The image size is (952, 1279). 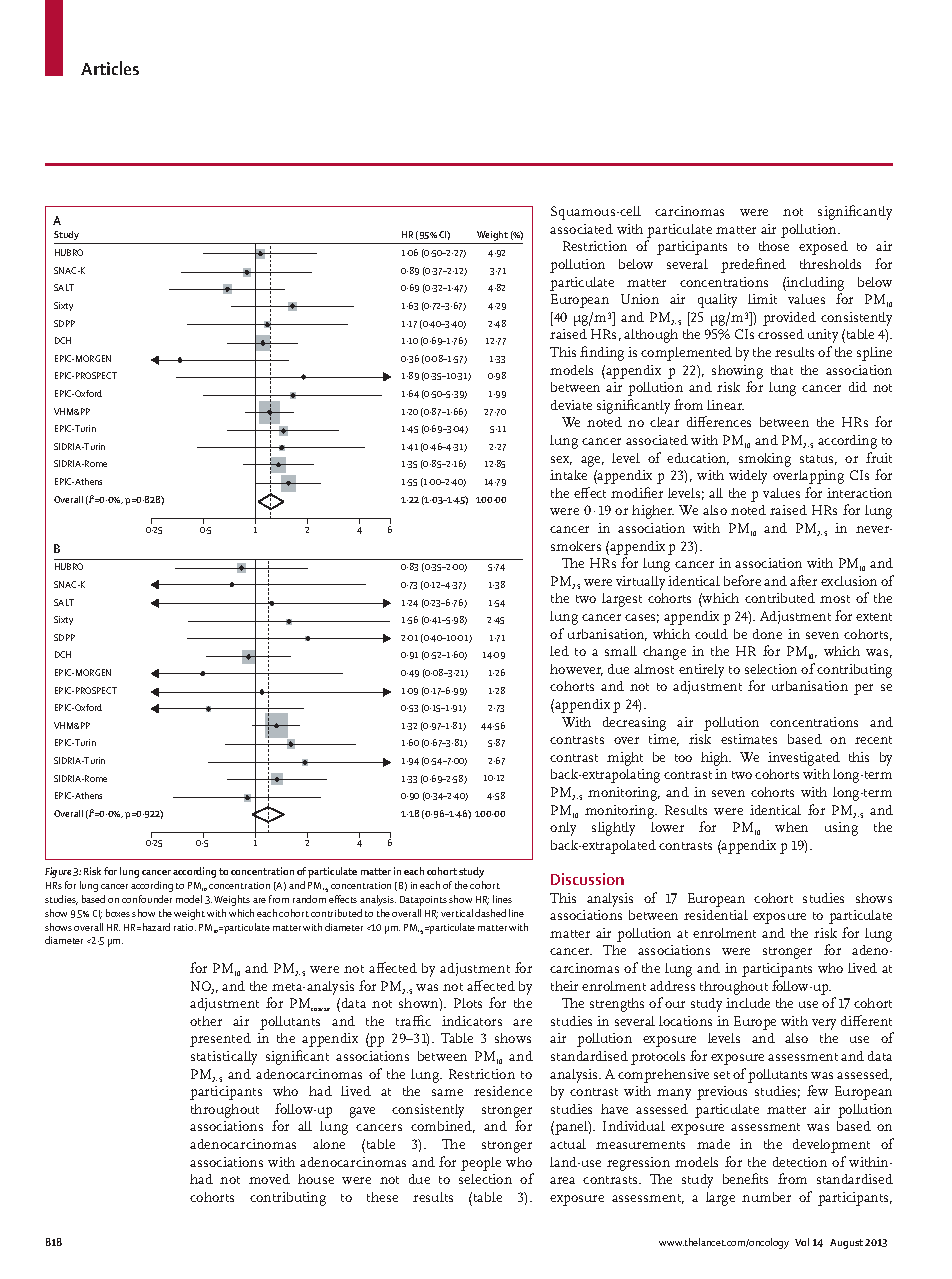 I want to click on vertical, so click(x=457, y=913).
